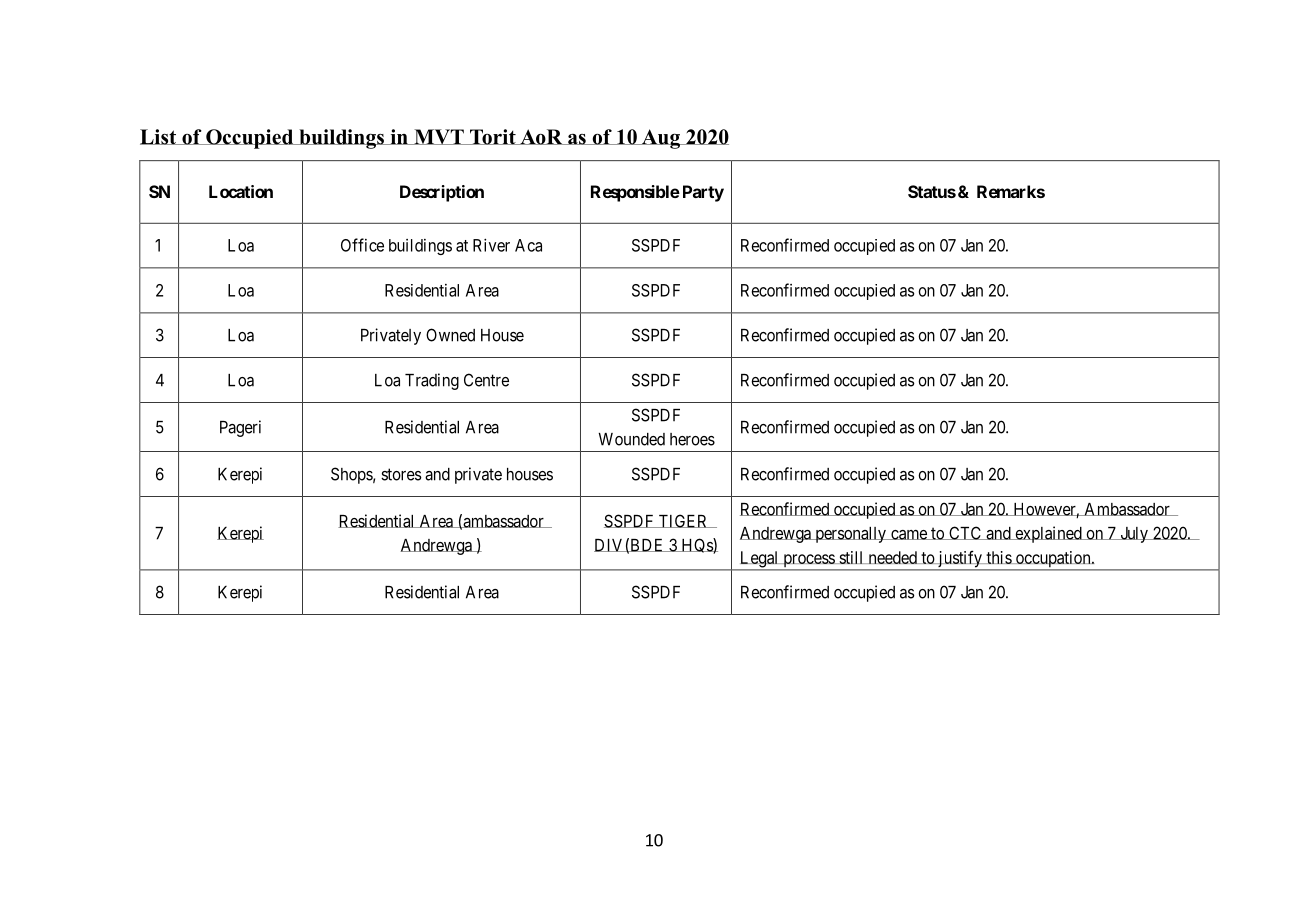 Image resolution: width=1308 pixels, height=924 pixels. What do you see at coordinates (362, 245) in the image?
I see `Office` at bounding box center [362, 245].
